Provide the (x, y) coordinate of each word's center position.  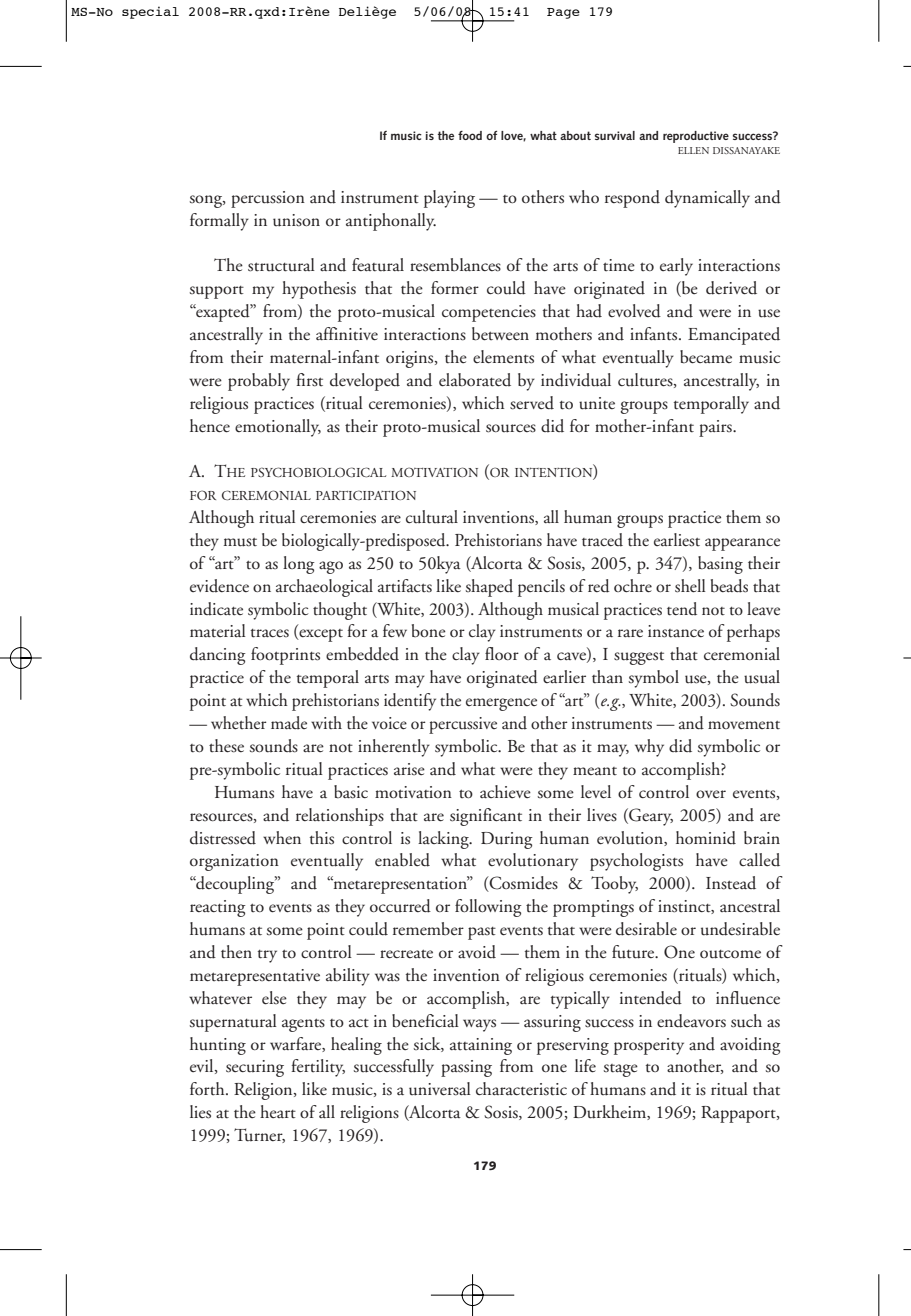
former (455, 287)
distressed (223, 838)
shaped (489, 588)
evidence (219, 586)
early (676, 267)
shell (690, 586)
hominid (706, 838)
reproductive (696, 137)
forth (208, 1089)
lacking (444, 840)
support (217, 292)
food (470, 135)
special (150, 12)
